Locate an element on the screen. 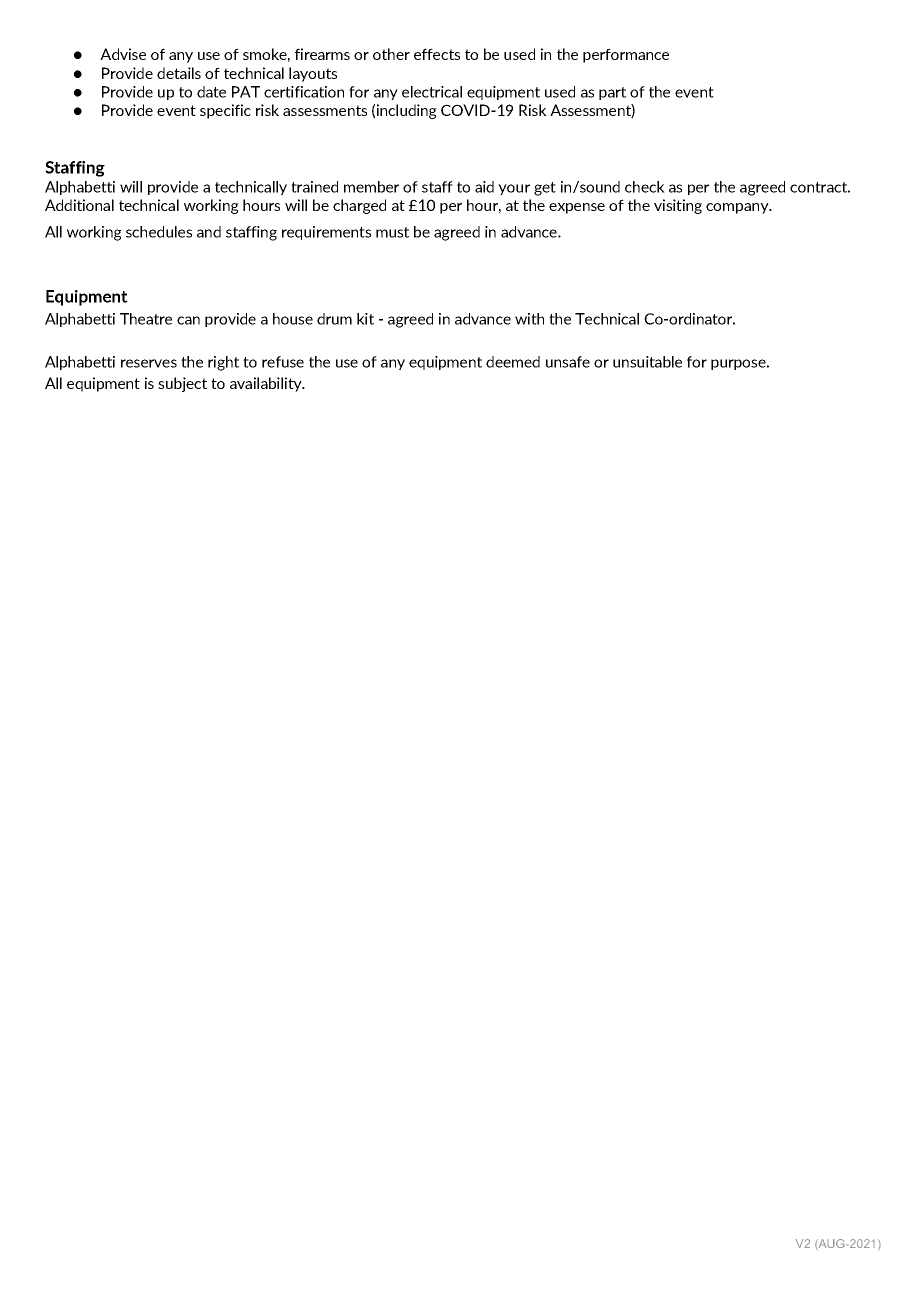 This screenshot has height=1308, width=924. performance is located at coordinates (626, 55).
